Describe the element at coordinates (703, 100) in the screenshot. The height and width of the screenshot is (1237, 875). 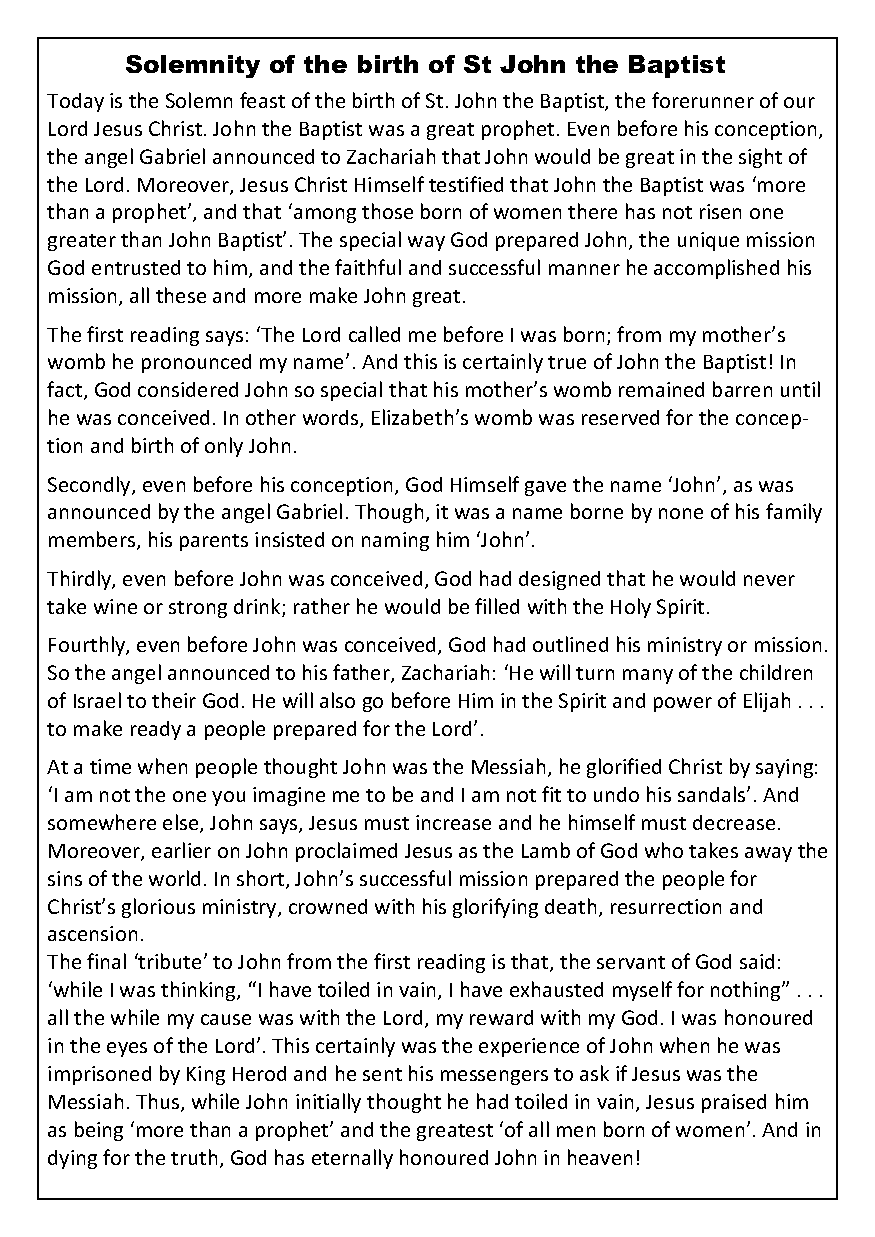
I see `forerunner` at that location.
